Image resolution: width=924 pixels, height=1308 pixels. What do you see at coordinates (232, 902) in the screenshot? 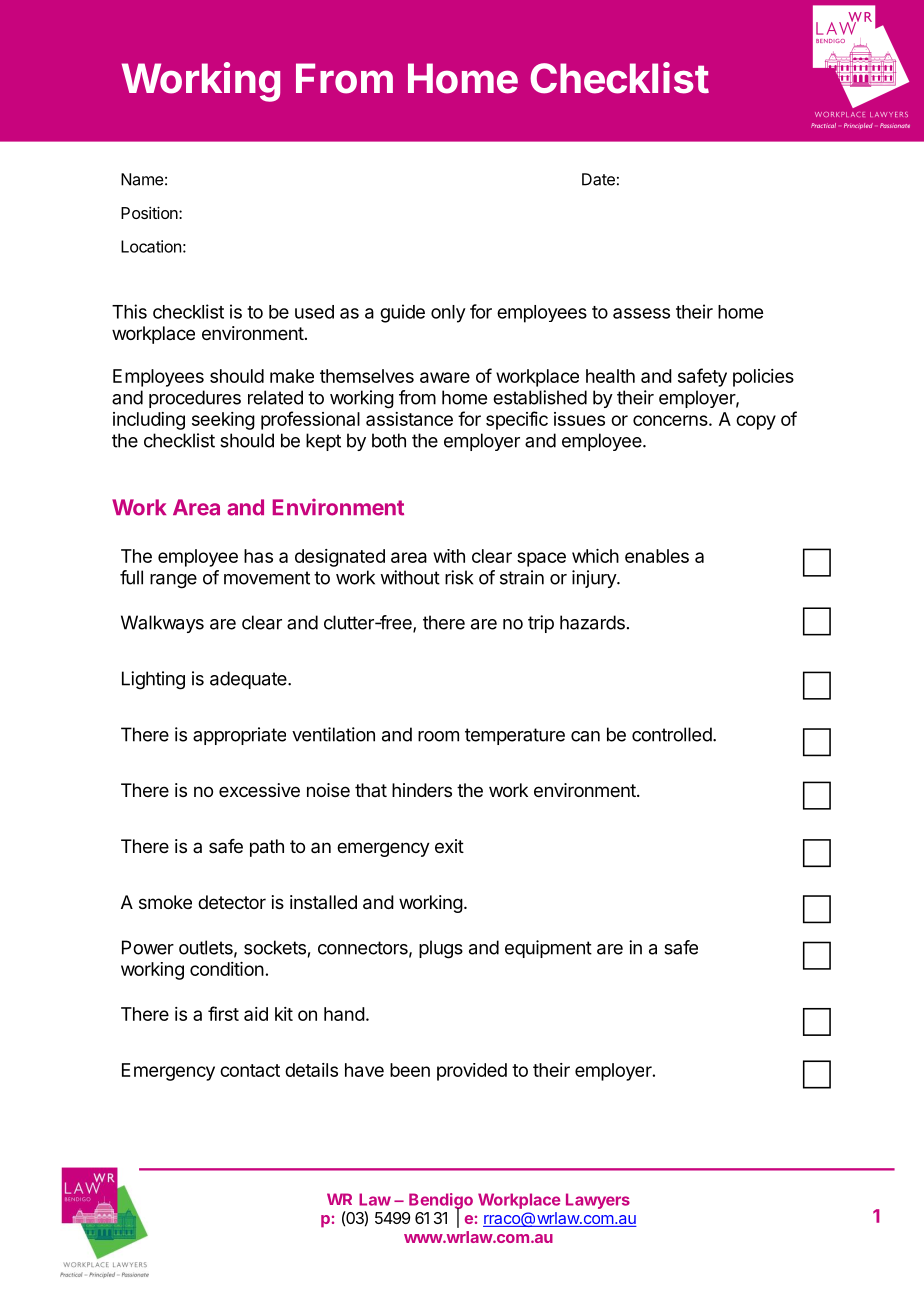
I see `detector` at bounding box center [232, 902].
